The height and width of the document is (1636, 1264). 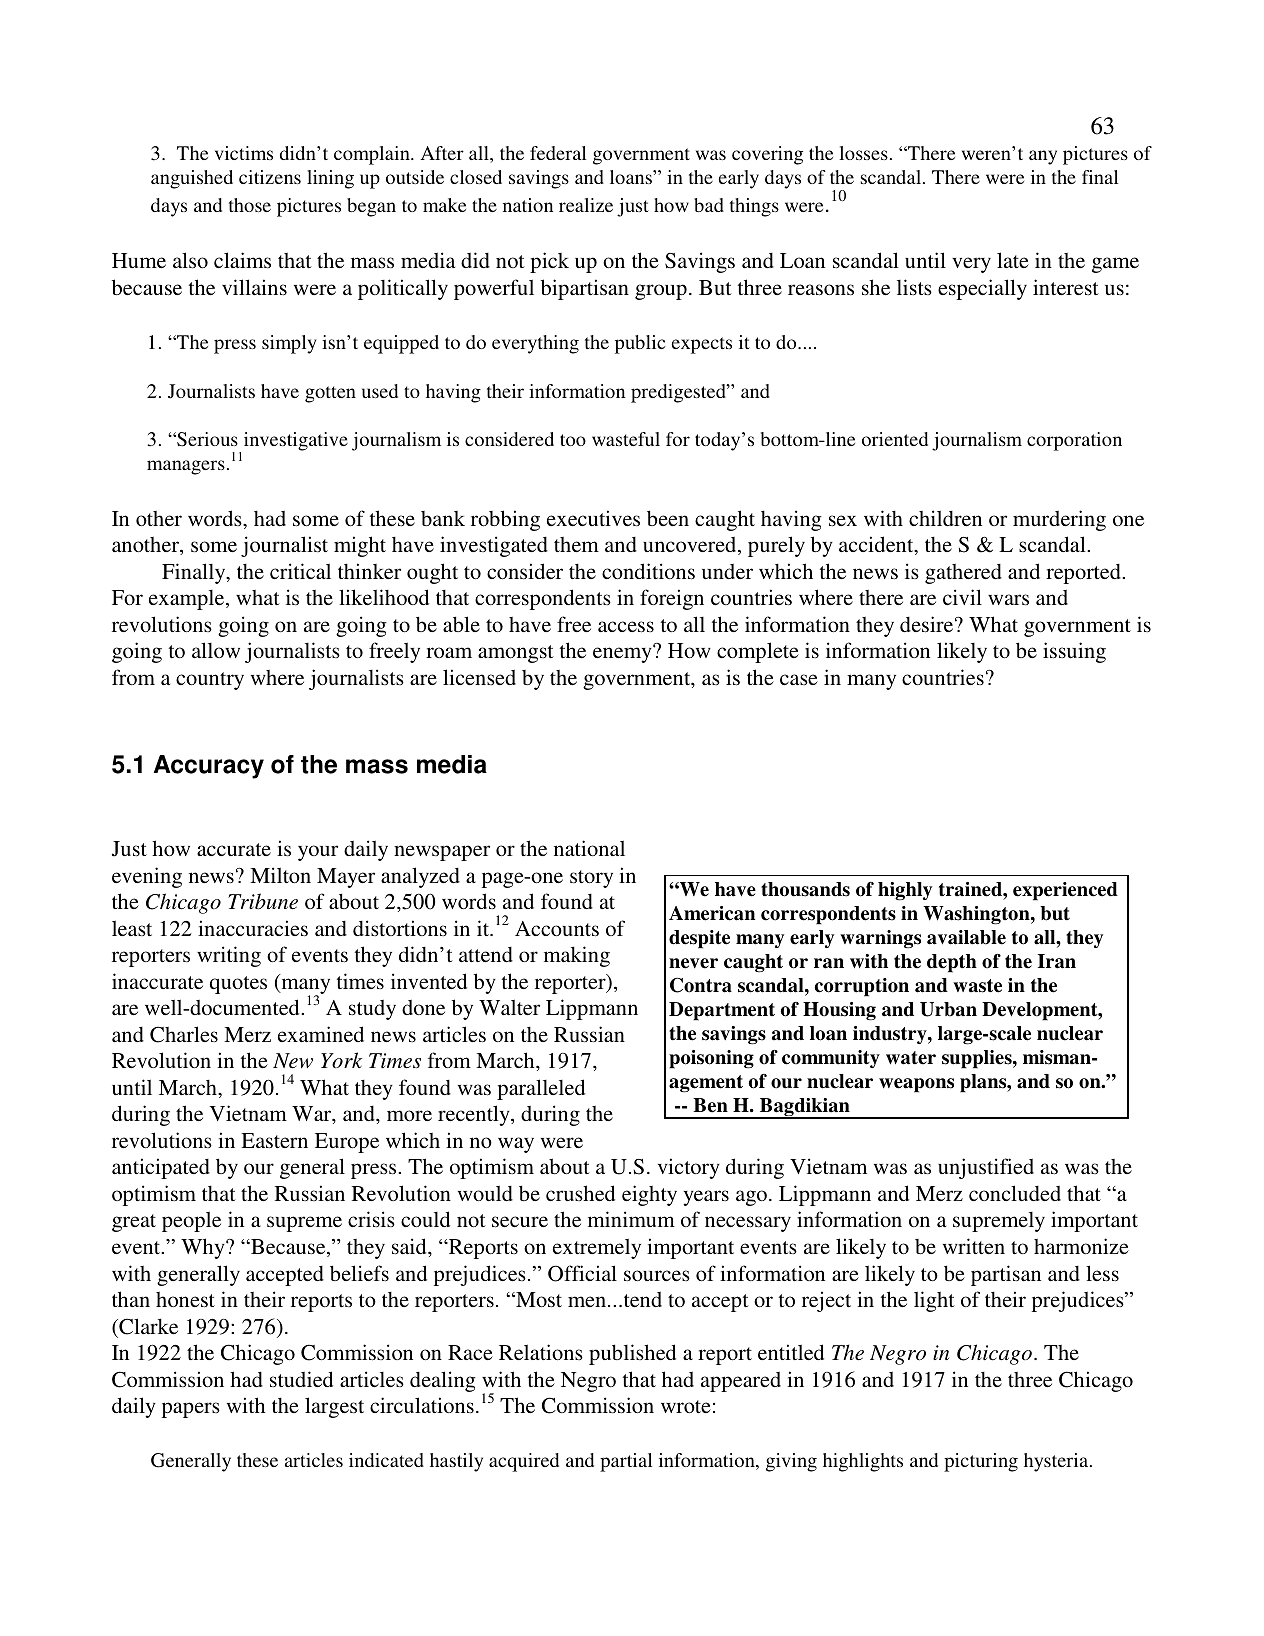 I want to click on papers, so click(x=191, y=1410).
